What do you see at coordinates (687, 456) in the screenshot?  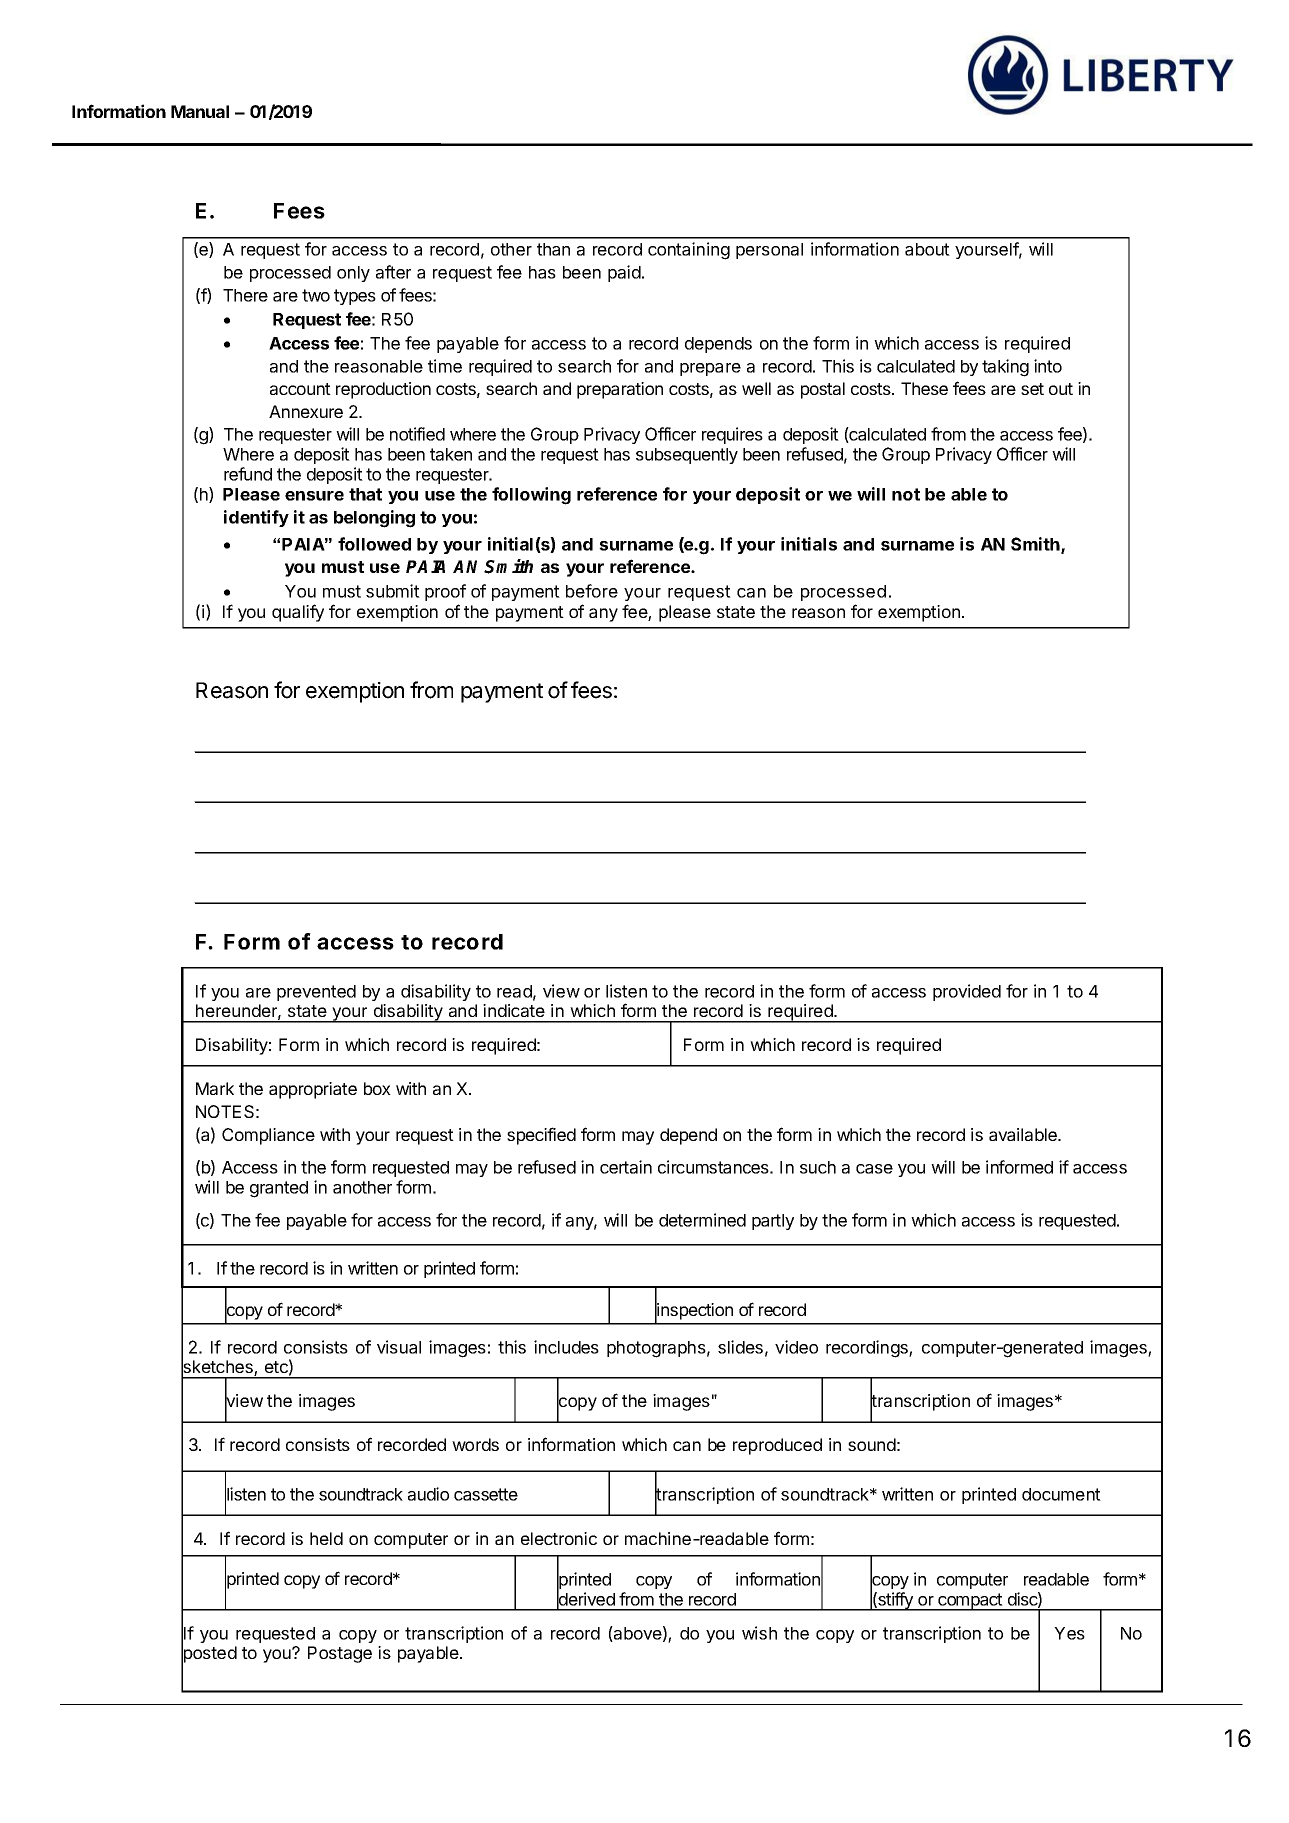 I see `subsequently` at bounding box center [687, 456].
